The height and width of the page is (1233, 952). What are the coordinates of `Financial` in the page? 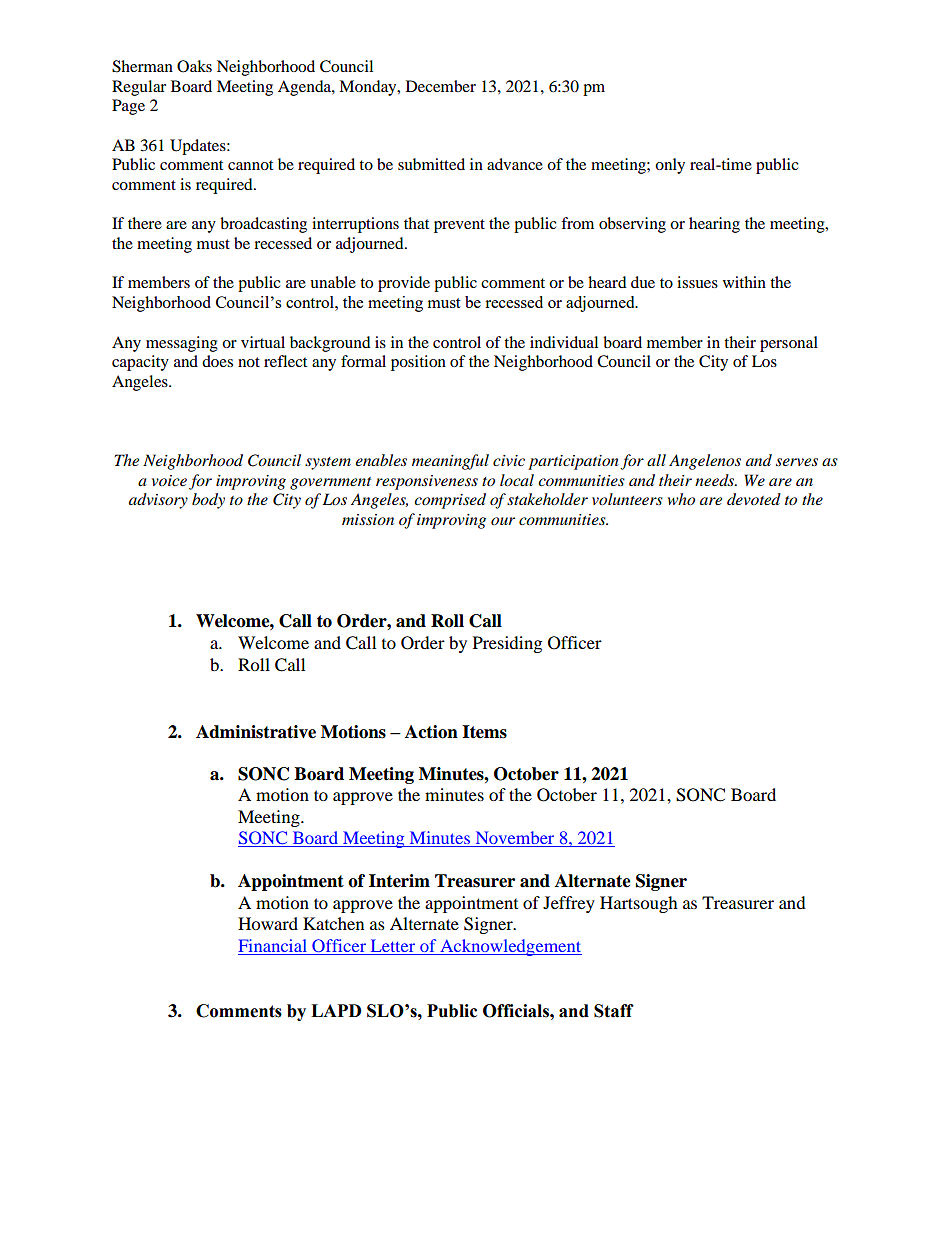 It's located at (273, 945).
